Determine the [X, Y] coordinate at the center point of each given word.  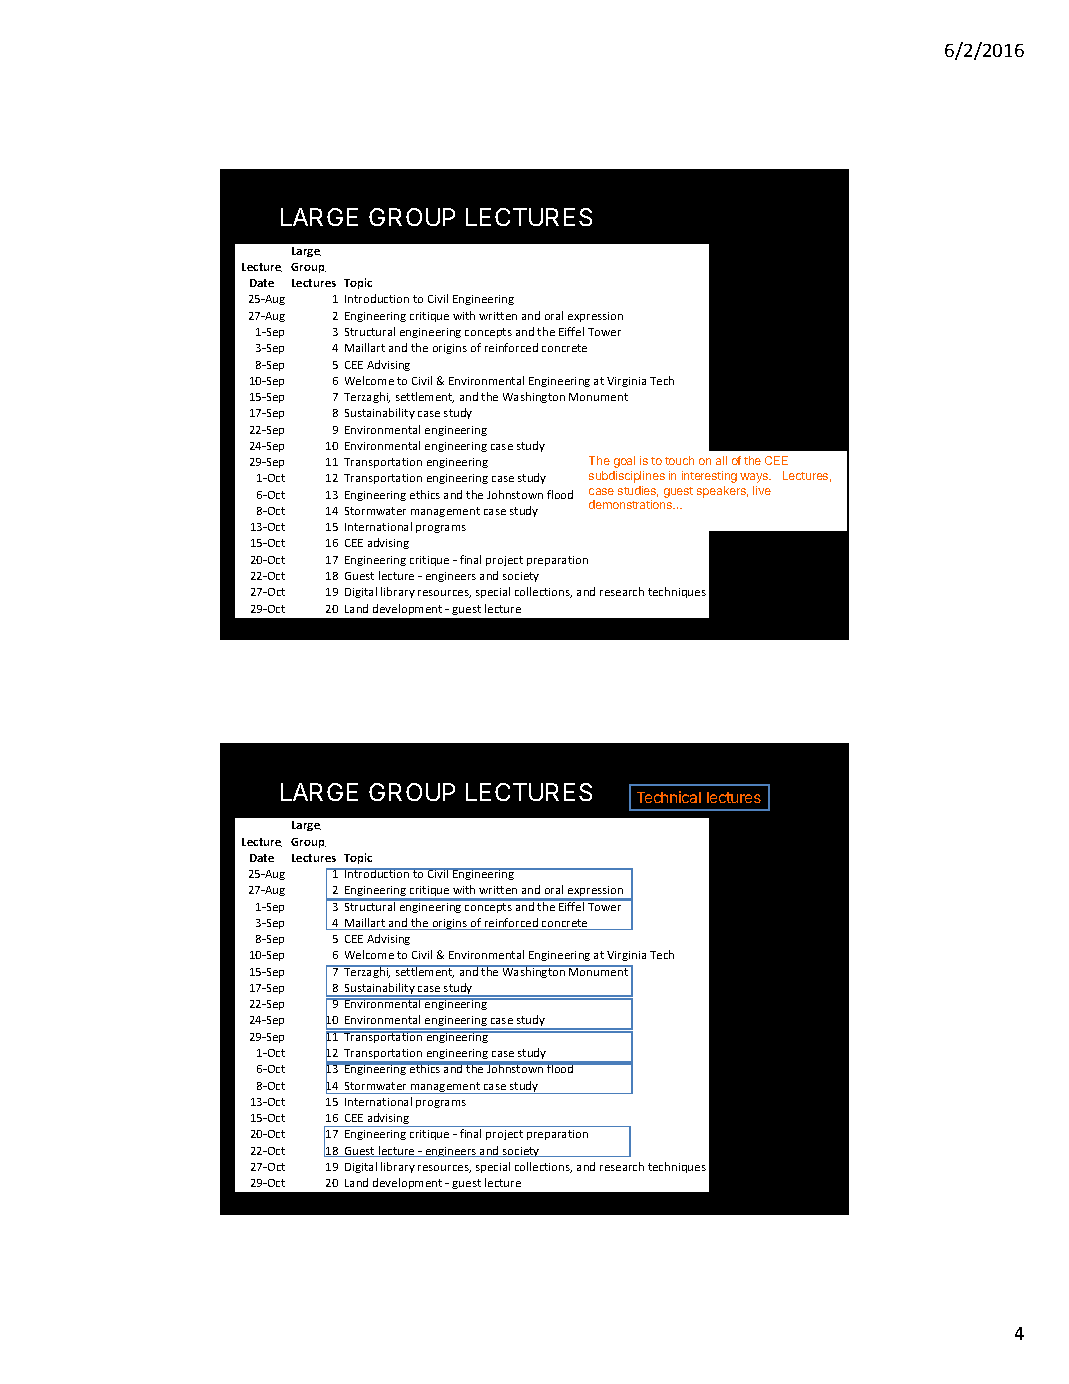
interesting [709, 477]
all [721, 460]
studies [638, 491]
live [762, 490]
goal [624, 462]
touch [679, 460]
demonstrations [632, 504]
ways [755, 478]
